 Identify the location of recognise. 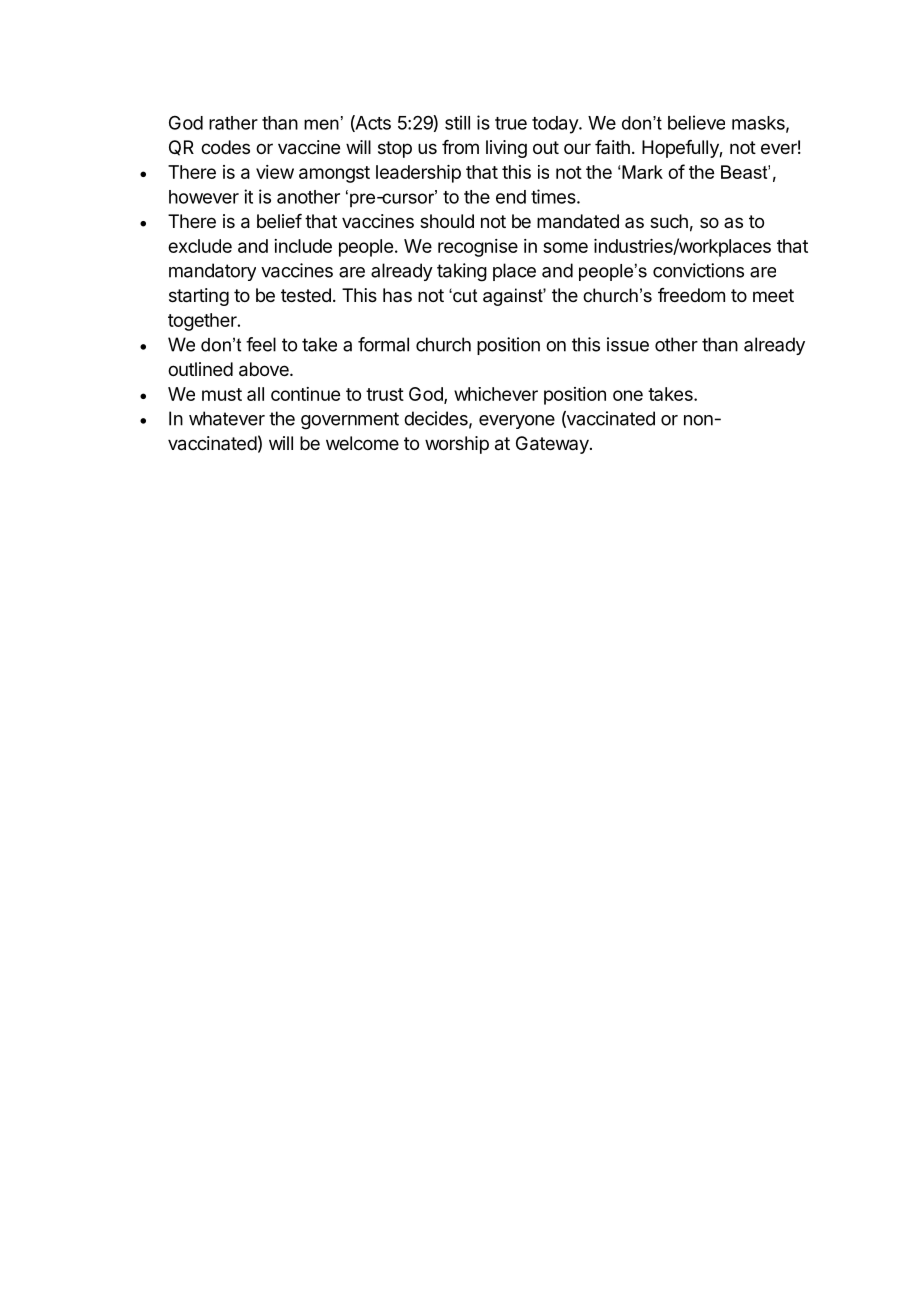
(478, 248).
